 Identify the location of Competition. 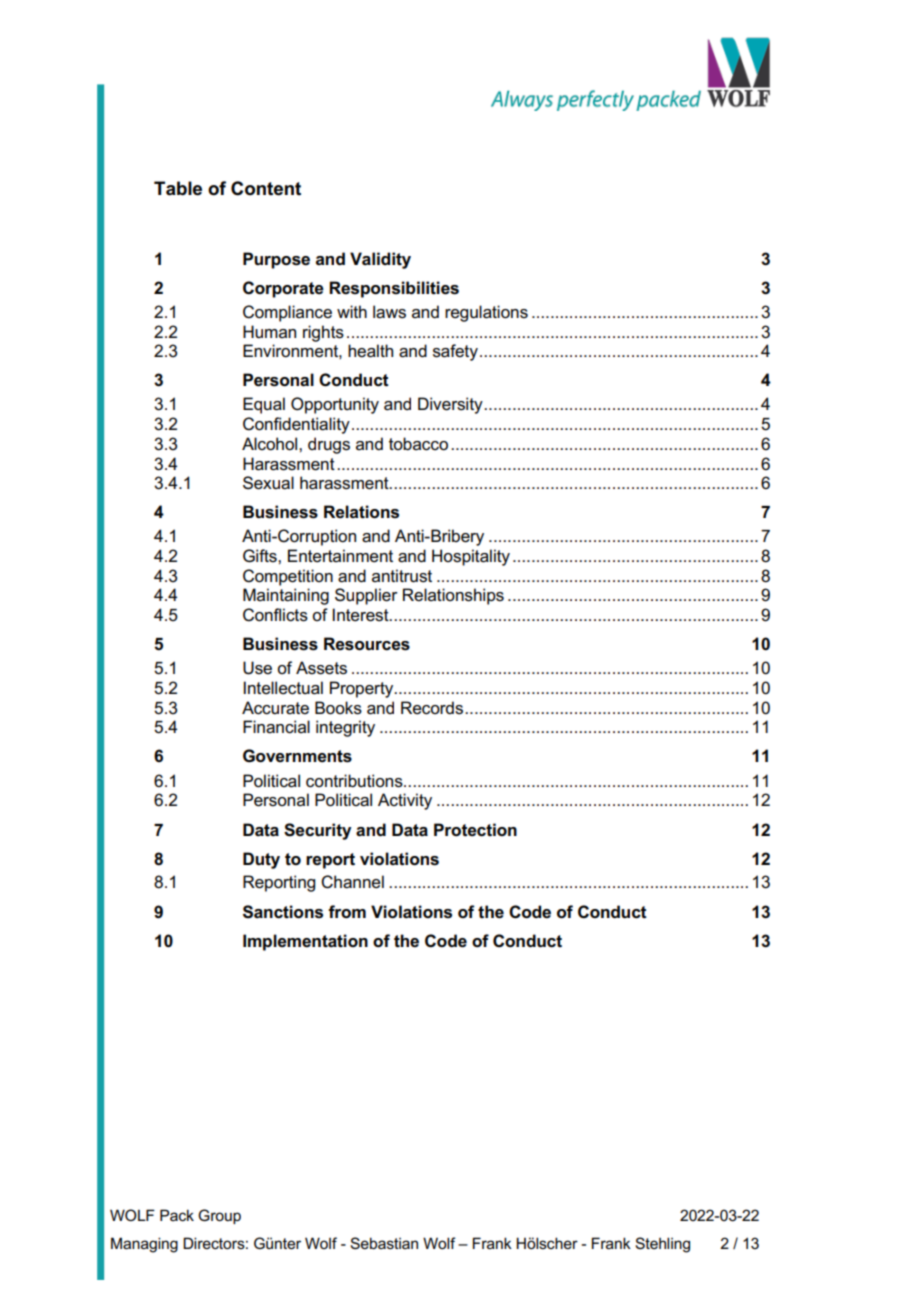
(288, 577).
